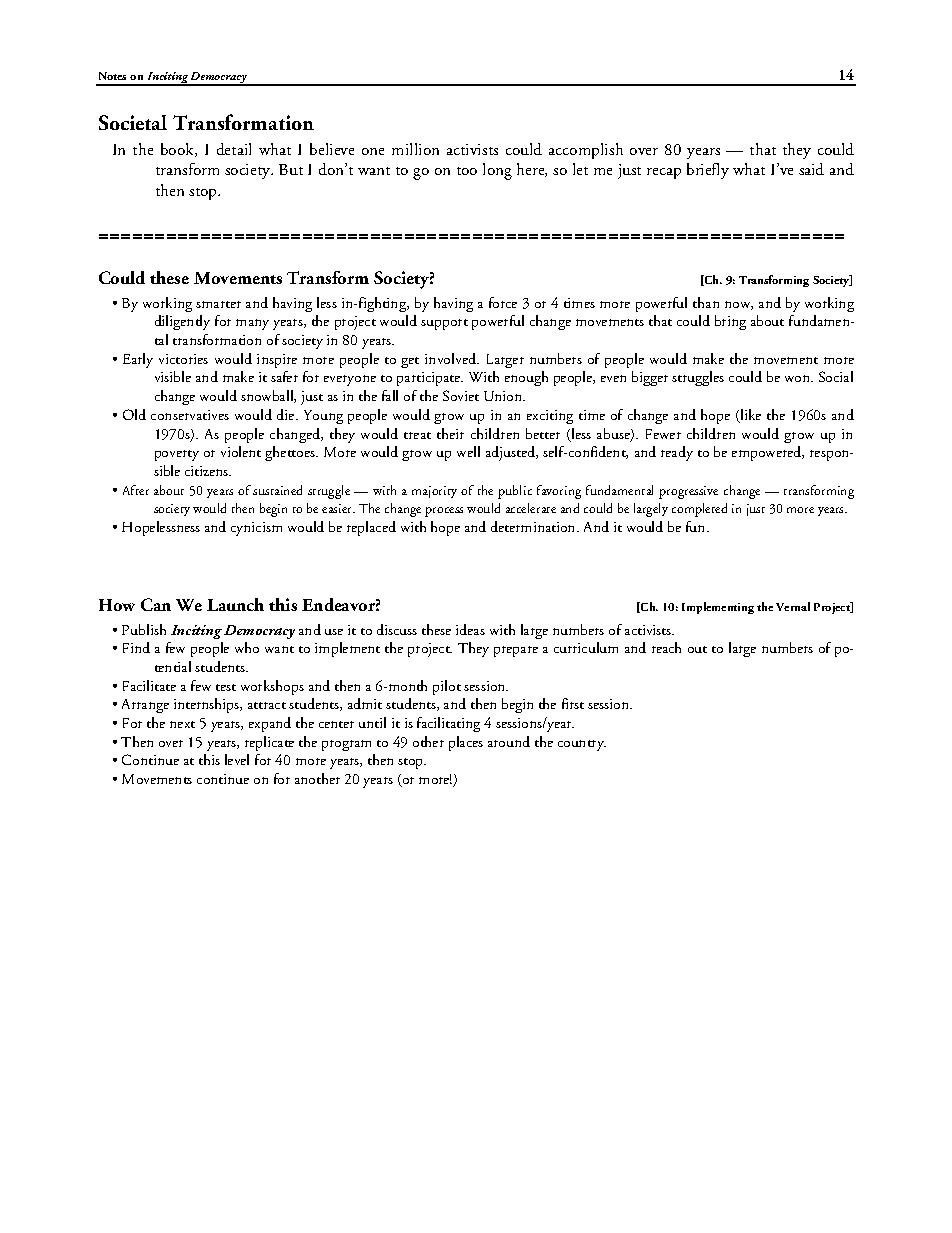 The image size is (952, 1233). What do you see at coordinates (793, 606) in the page?
I see `Vernal` at bounding box center [793, 606].
